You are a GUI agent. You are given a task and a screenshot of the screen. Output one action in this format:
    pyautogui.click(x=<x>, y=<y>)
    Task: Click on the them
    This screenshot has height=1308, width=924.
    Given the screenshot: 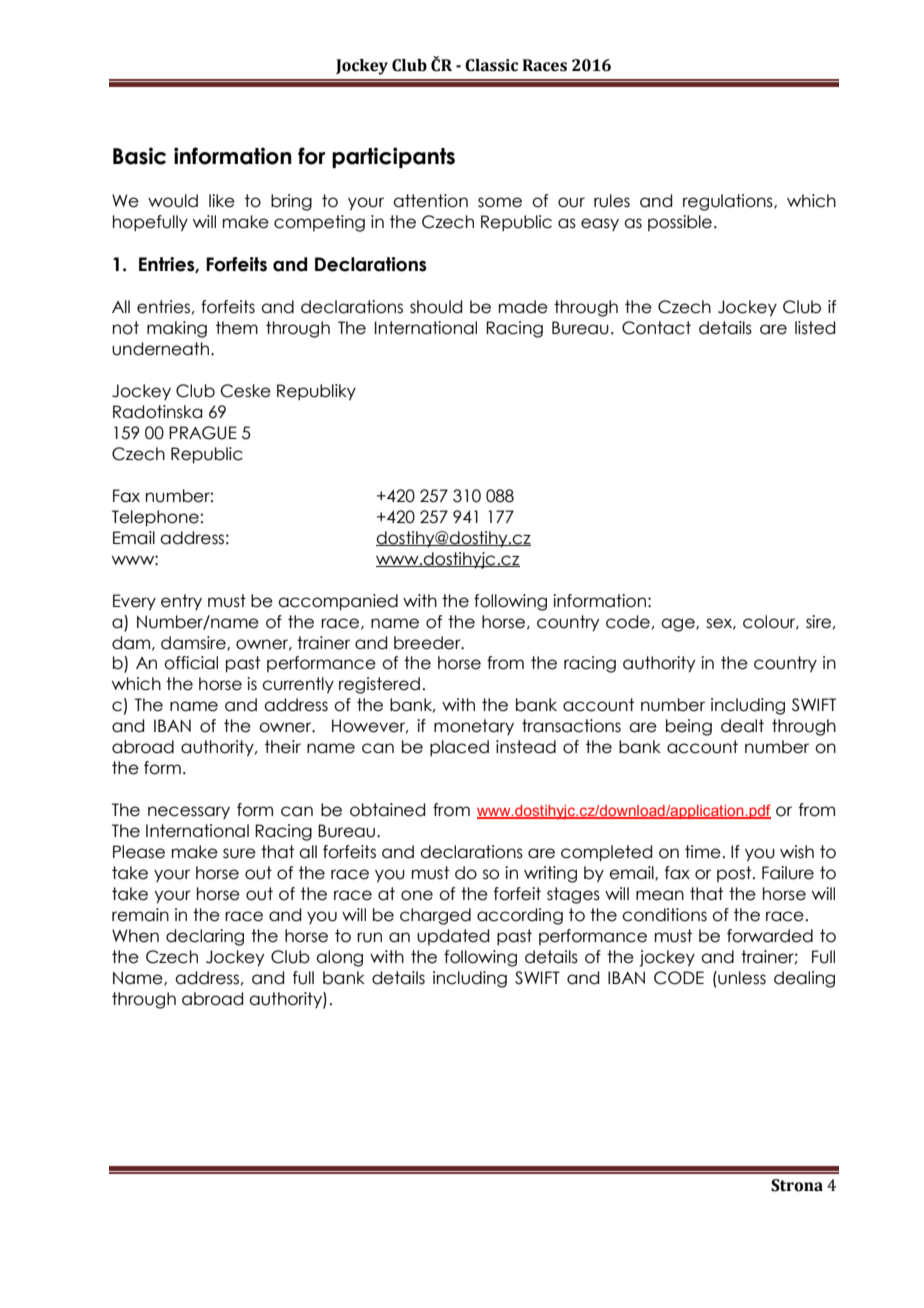 What is the action you would take?
    pyautogui.click(x=237, y=328)
